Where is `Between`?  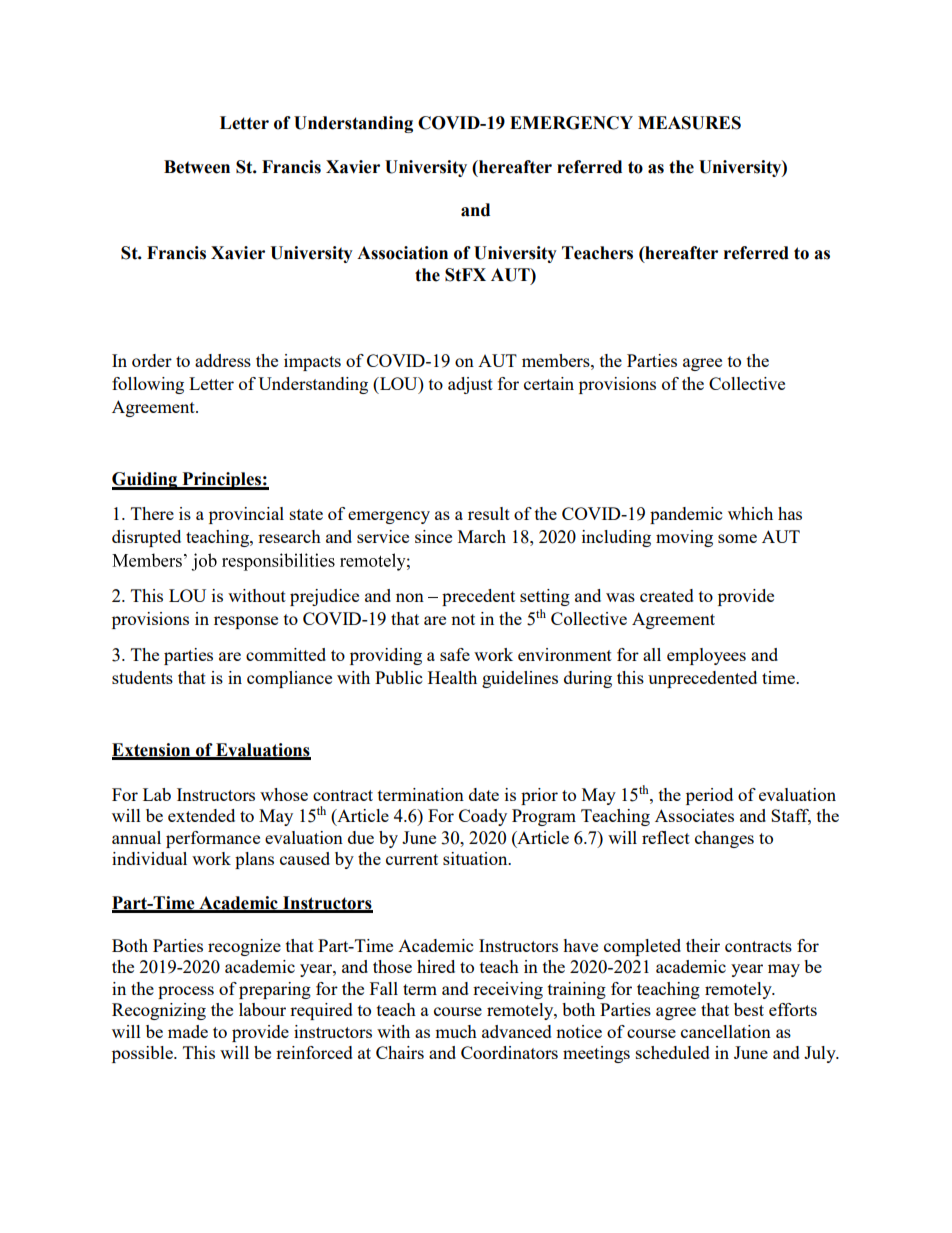 Between is located at coordinates (197, 167).
